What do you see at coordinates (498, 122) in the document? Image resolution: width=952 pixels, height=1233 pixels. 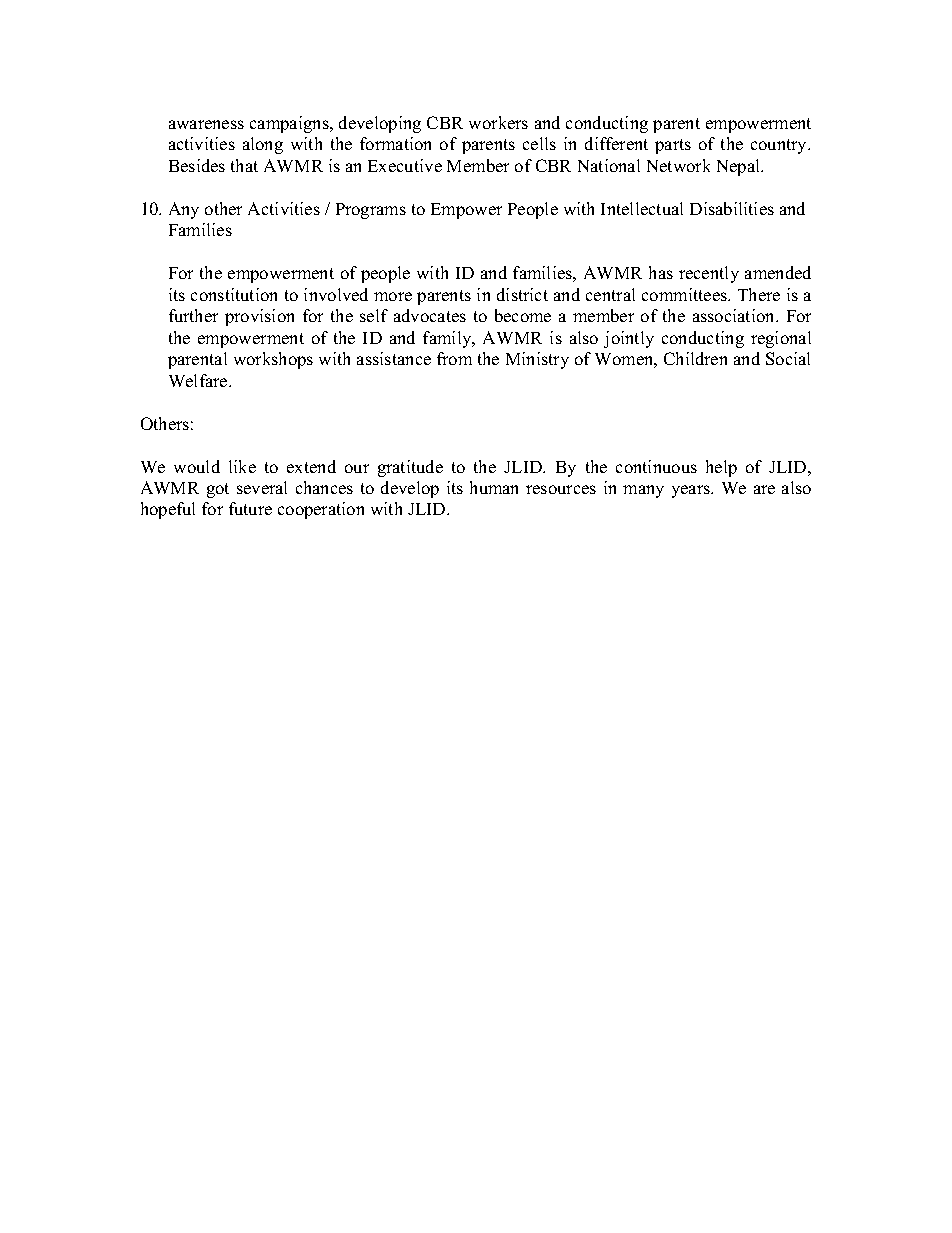 I see `workers` at bounding box center [498, 122].
